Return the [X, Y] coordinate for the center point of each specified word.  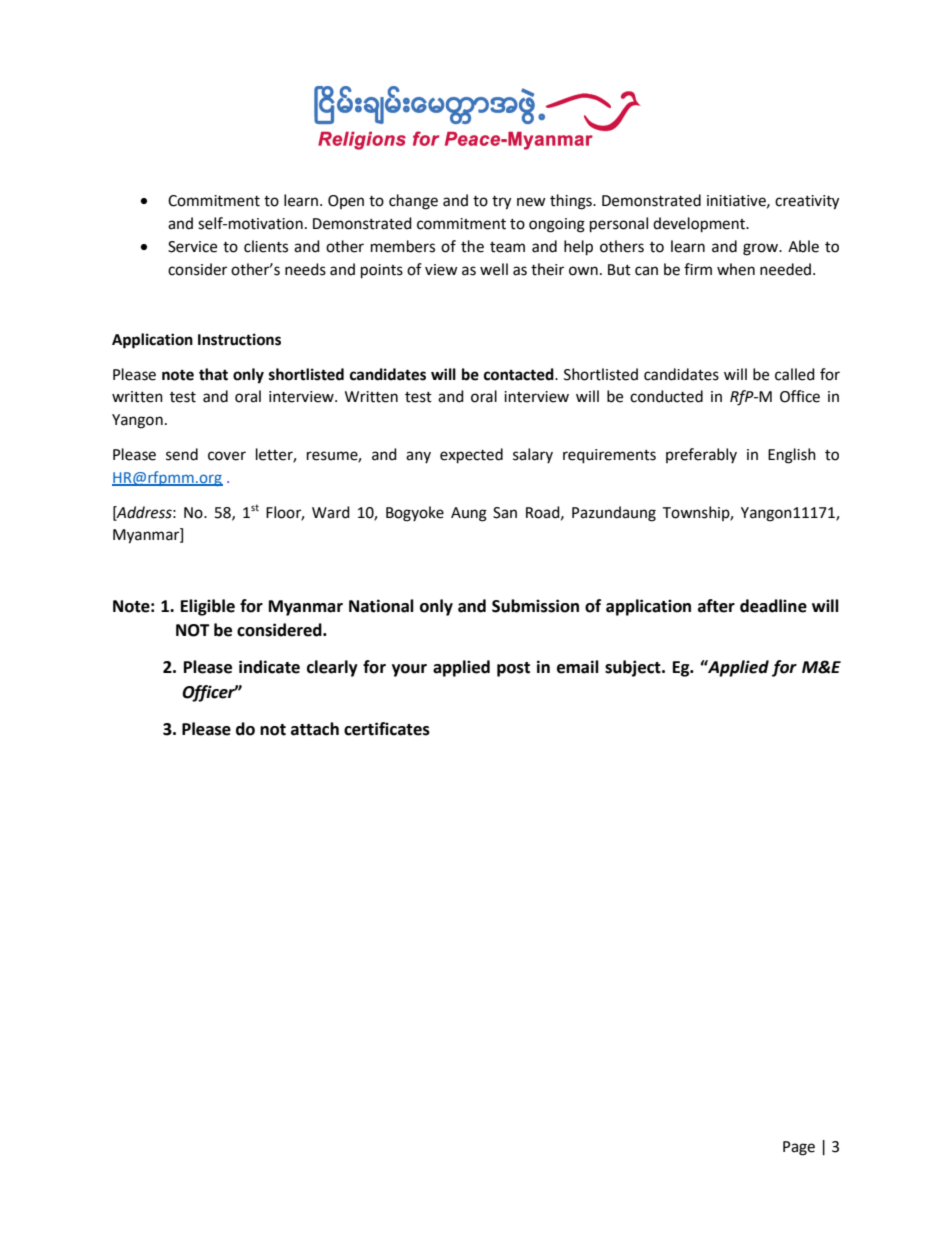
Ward [331, 512]
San [505, 513]
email [578, 667]
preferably [701, 455]
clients [266, 246]
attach [315, 729]
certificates [387, 729]
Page [799, 1148]
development [700, 225]
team [507, 247]
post [513, 669]
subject [634, 668]
